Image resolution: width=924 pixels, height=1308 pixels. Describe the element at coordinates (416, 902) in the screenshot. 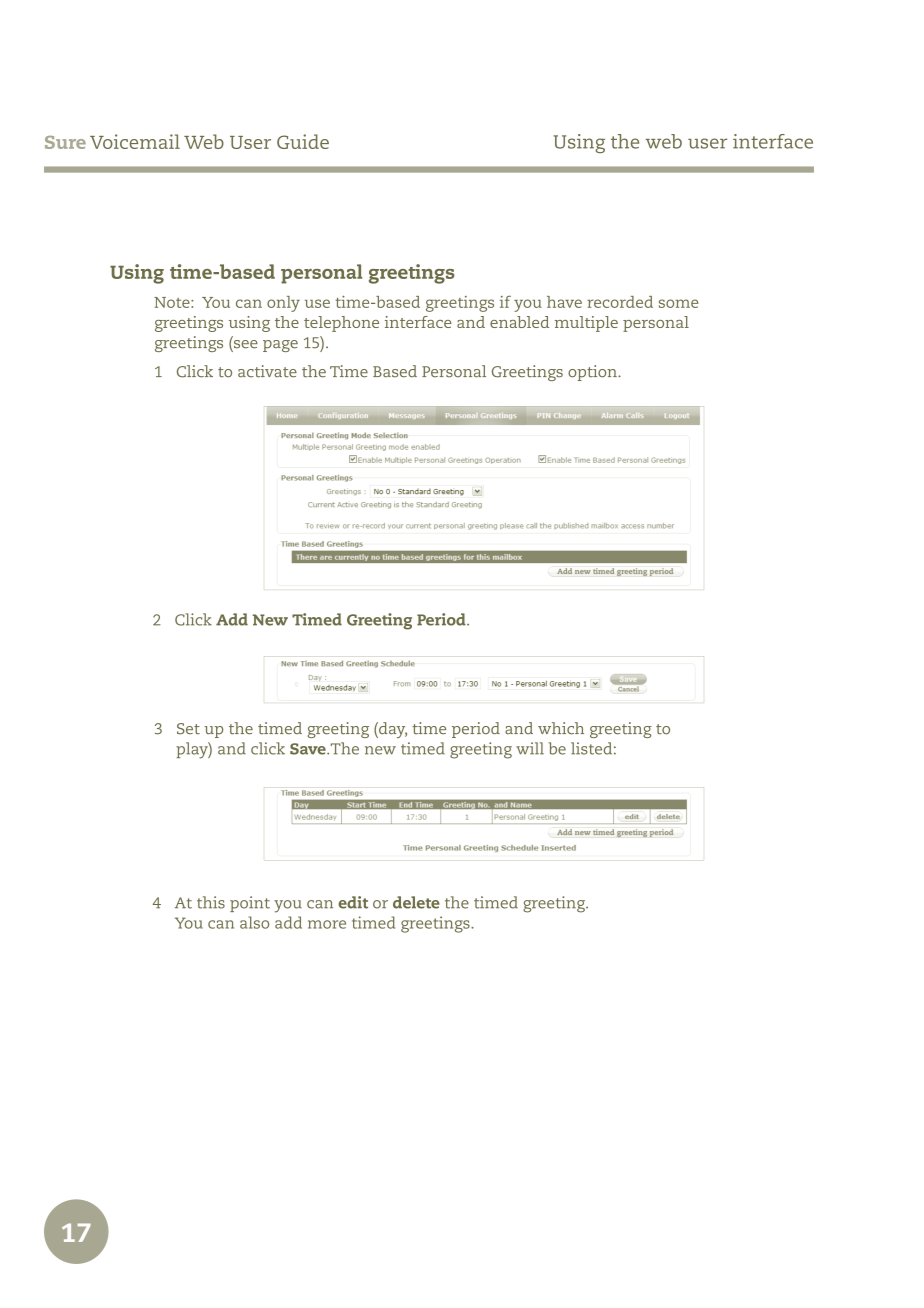

I see `delete` at that location.
